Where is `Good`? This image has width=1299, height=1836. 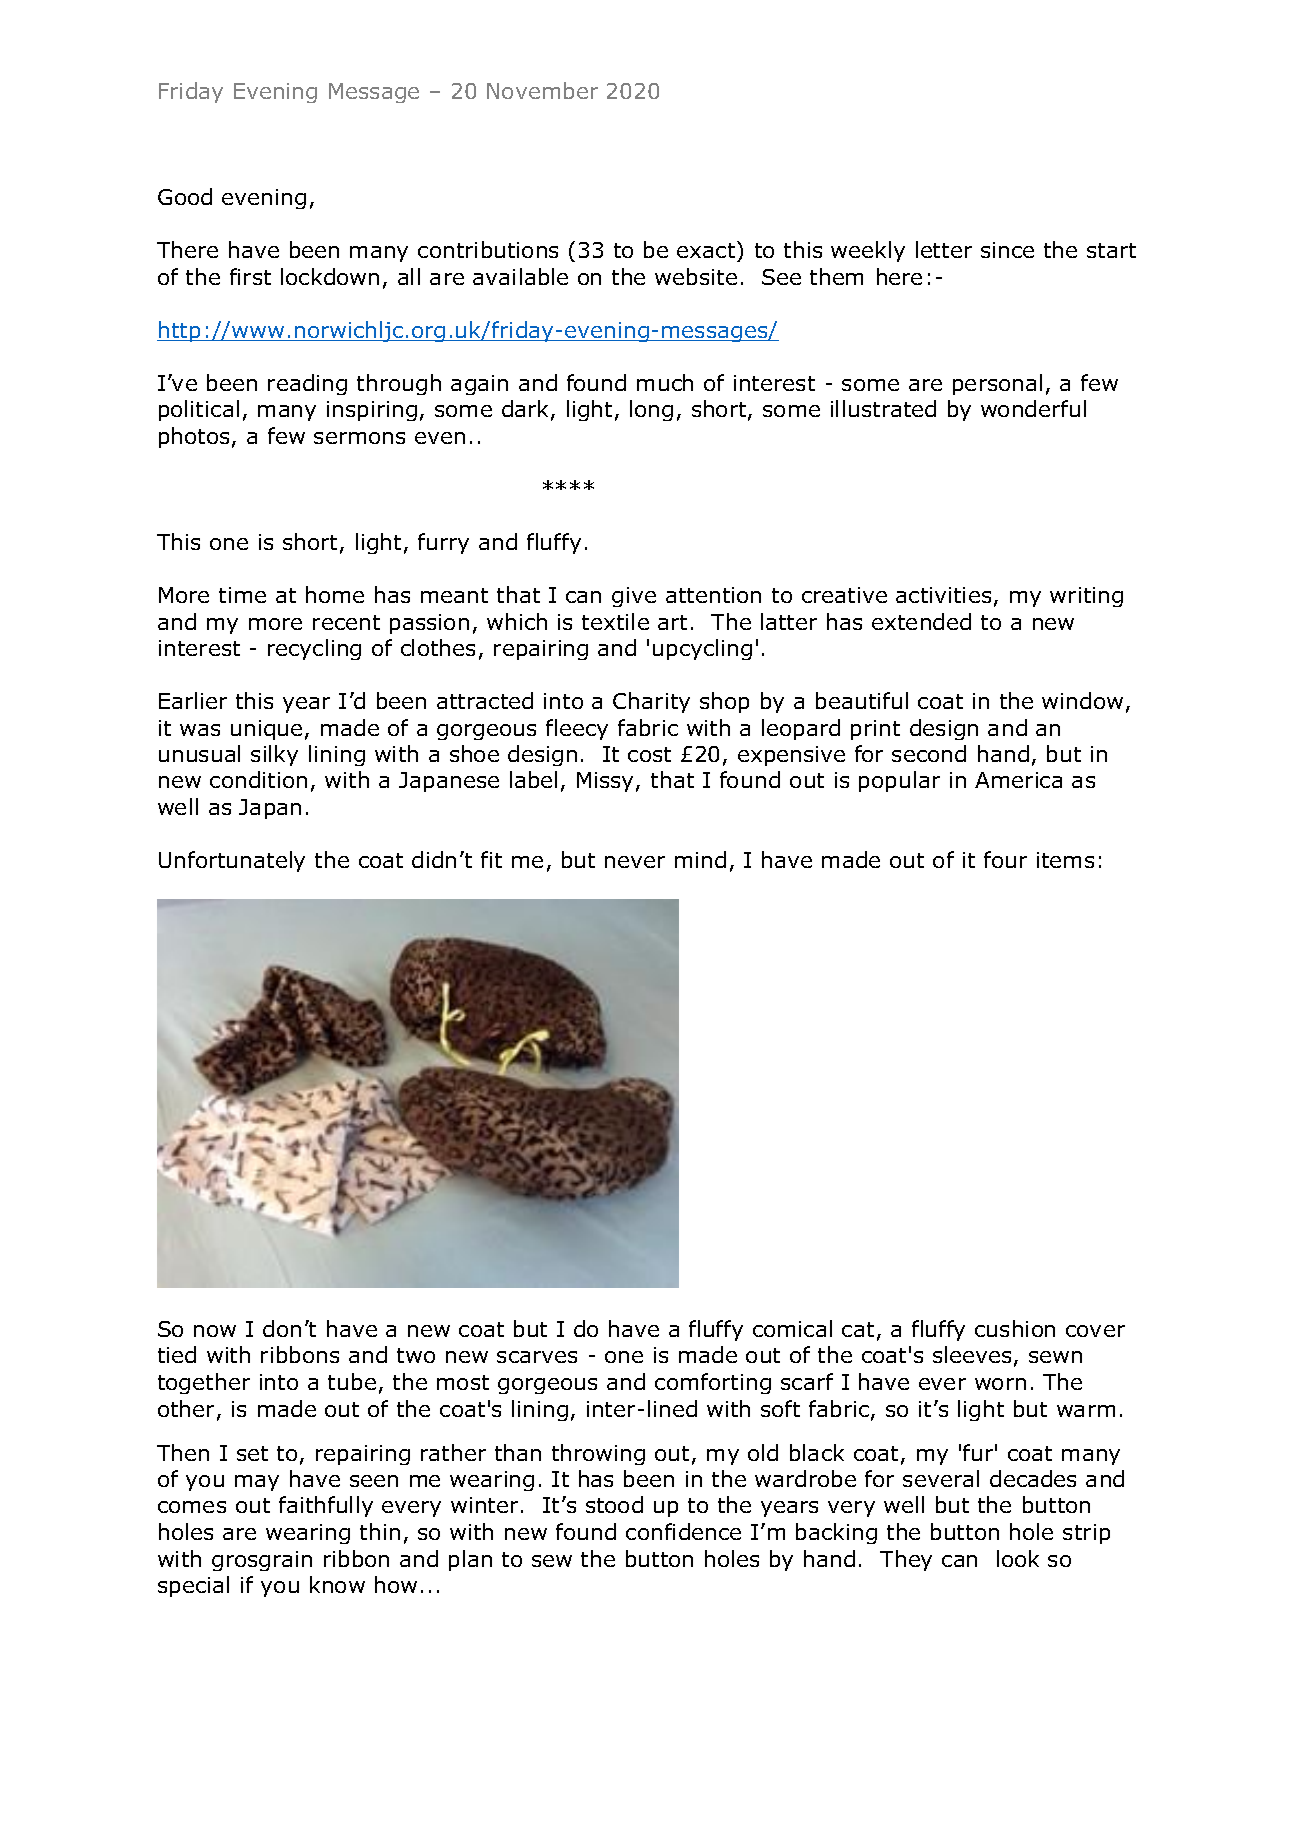 Good is located at coordinates (185, 196).
